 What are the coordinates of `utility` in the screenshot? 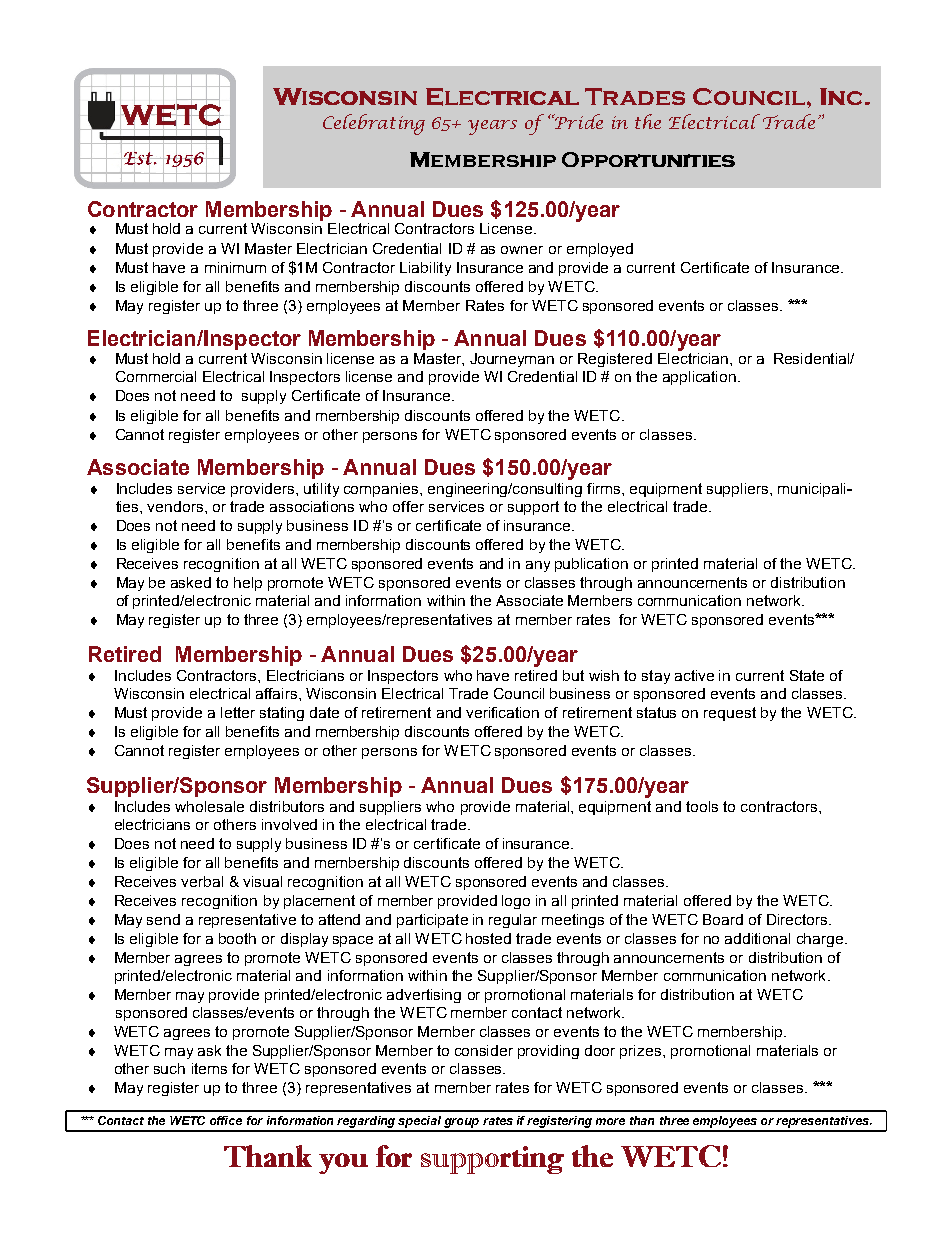 It's located at (321, 490).
